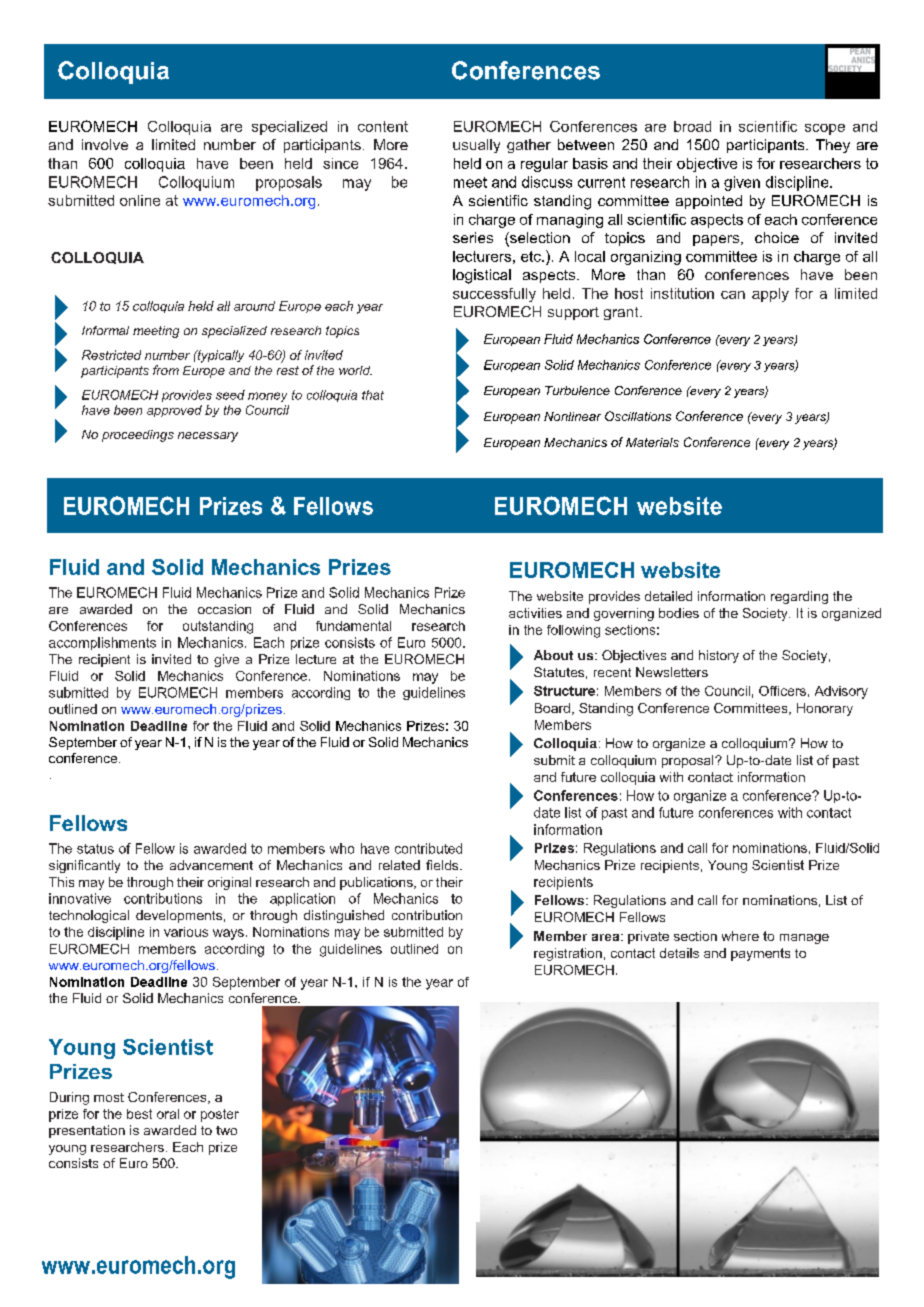 This screenshot has width=924, height=1307. Describe the element at coordinates (102, 643) in the screenshot. I see `accomplishments` at that location.
